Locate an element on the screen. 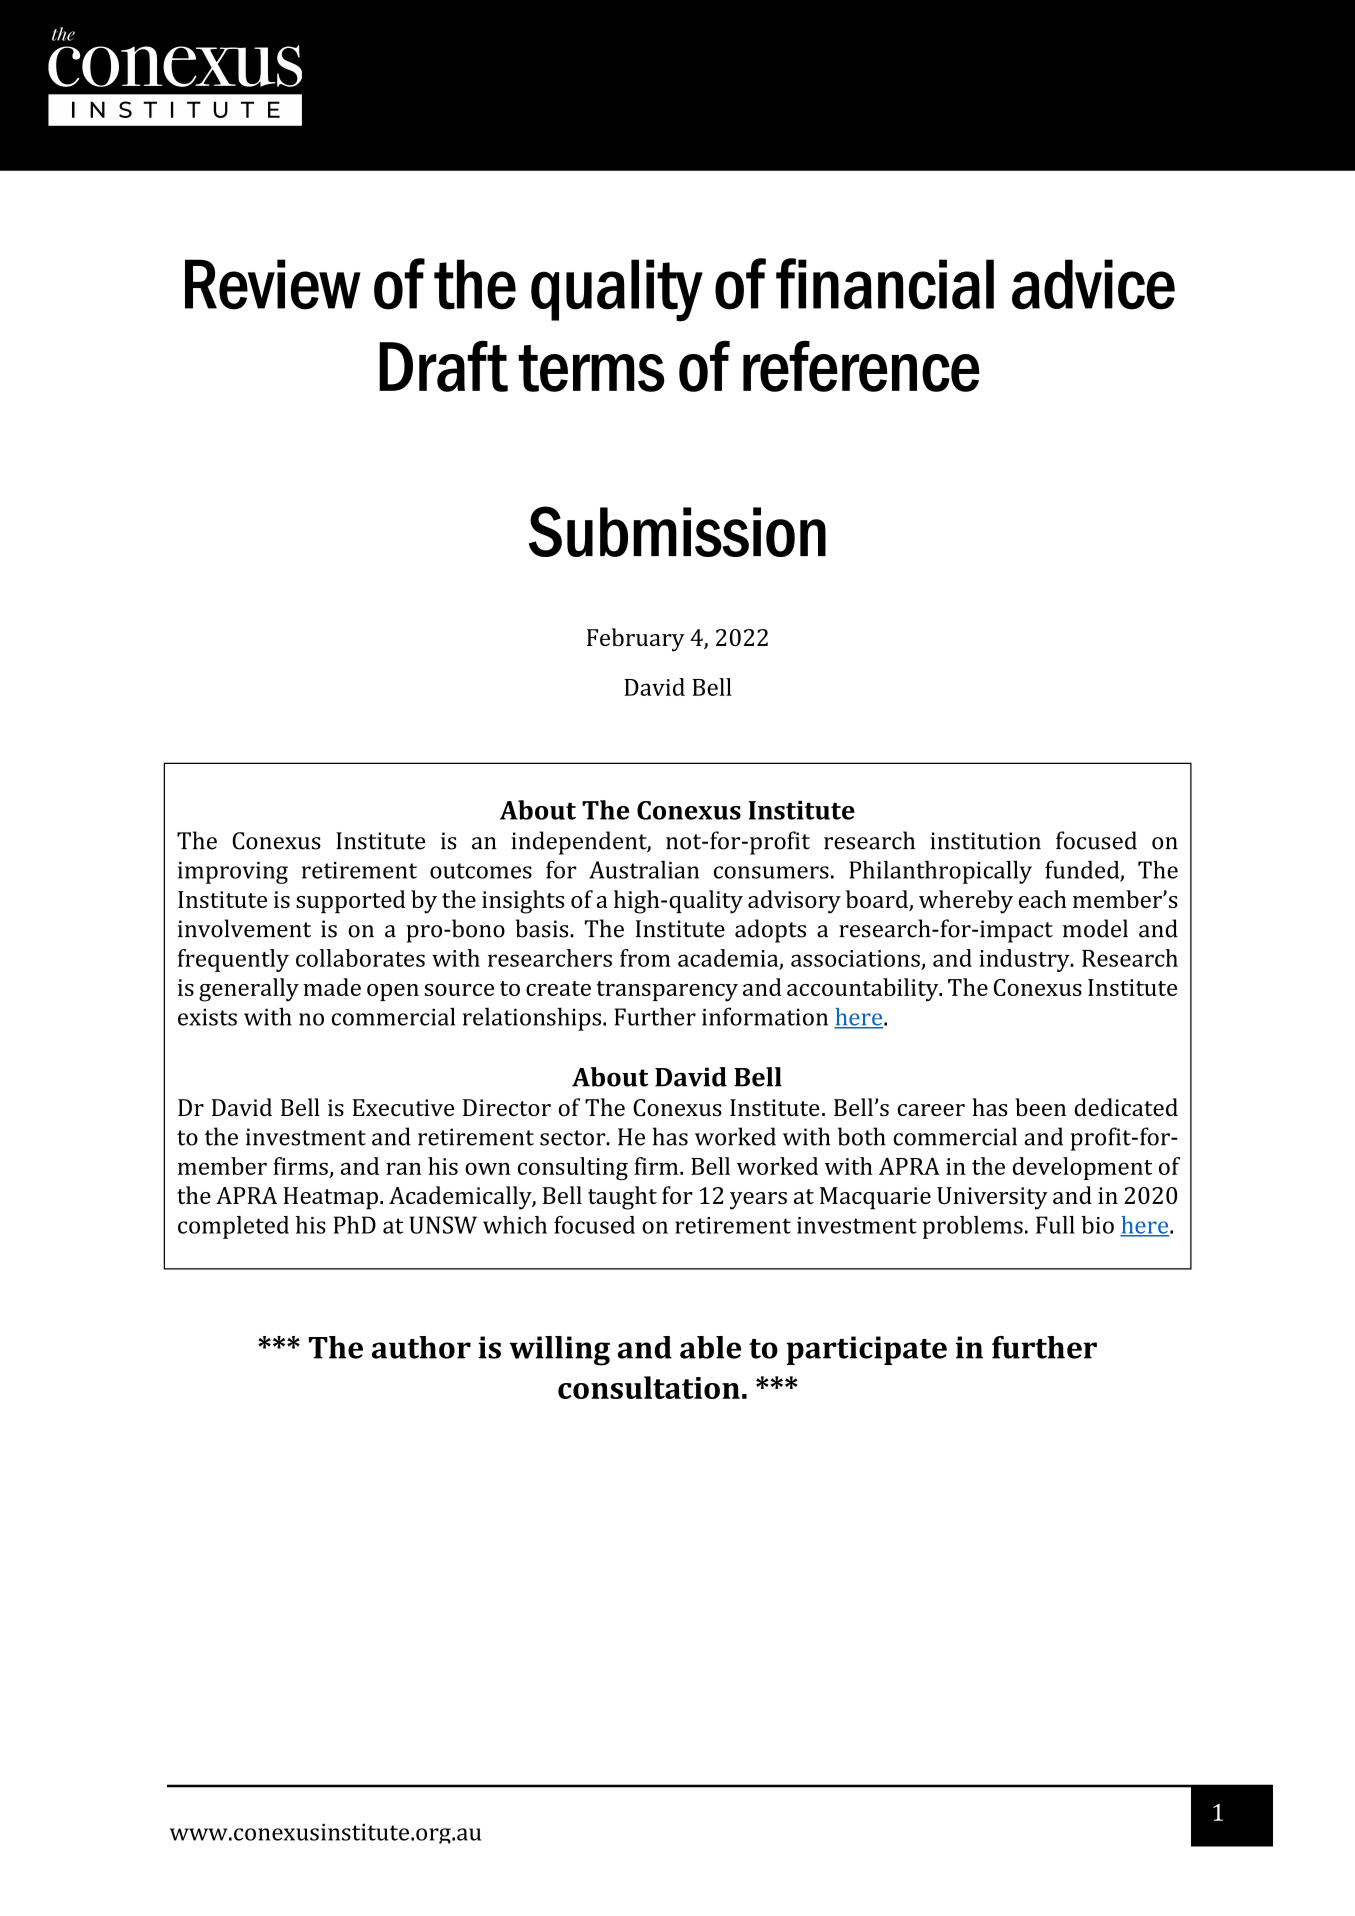 This screenshot has width=1355, height=1916. able is located at coordinates (710, 1347).
